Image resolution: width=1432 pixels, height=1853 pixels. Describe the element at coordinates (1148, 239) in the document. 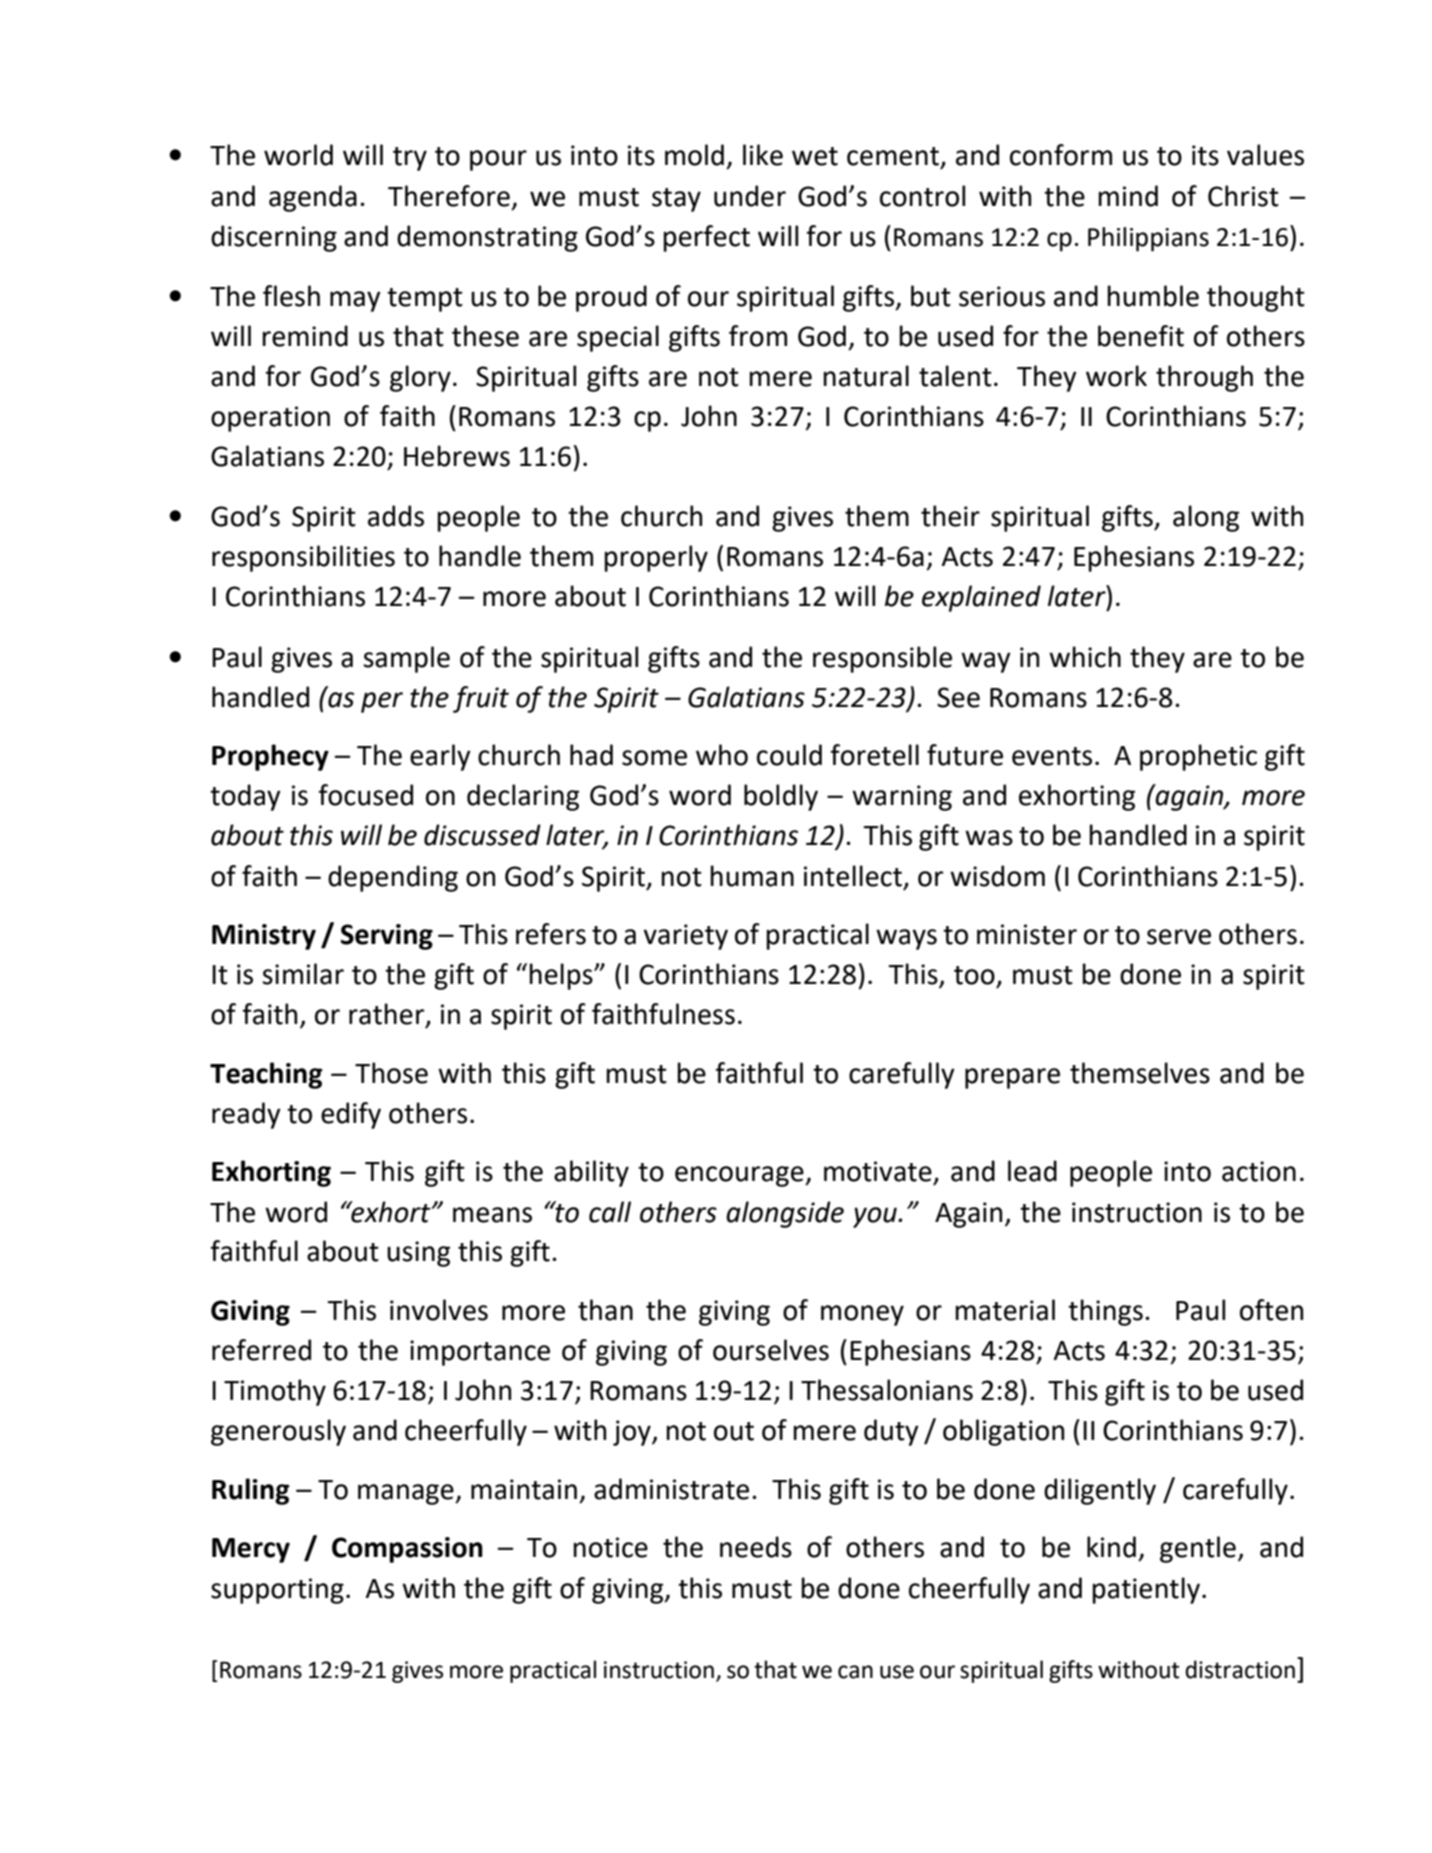

I see `Philippians` at that location.
